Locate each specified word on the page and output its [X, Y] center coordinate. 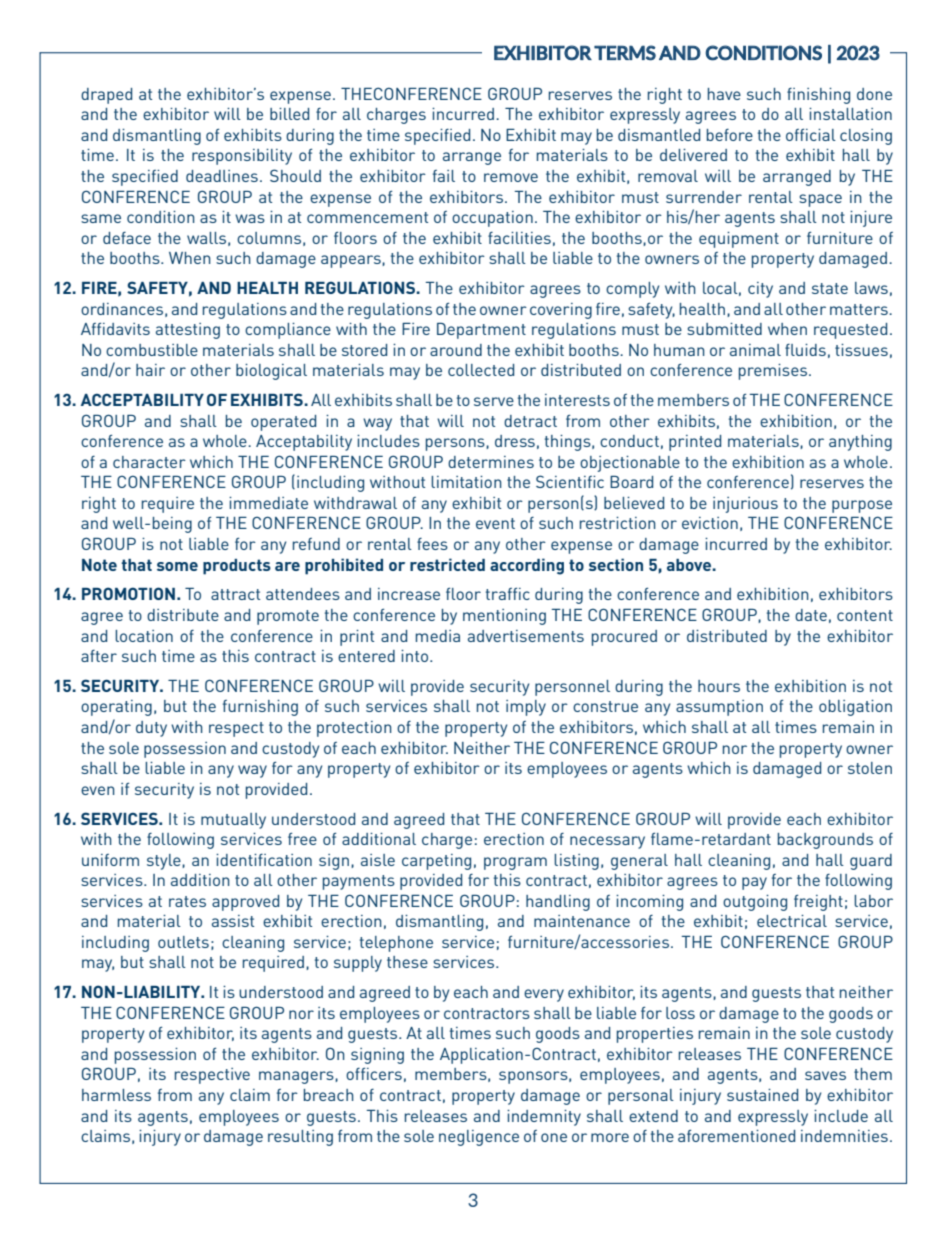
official [811, 135]
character [149, 462]
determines [491, 462]
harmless [116, 1095]
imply [526, 708]
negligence [479, 1138]
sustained [762, 1095]
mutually [233, 821]
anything [860, 443]
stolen [870, 768]
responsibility [242, 157]
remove [511, 177]
